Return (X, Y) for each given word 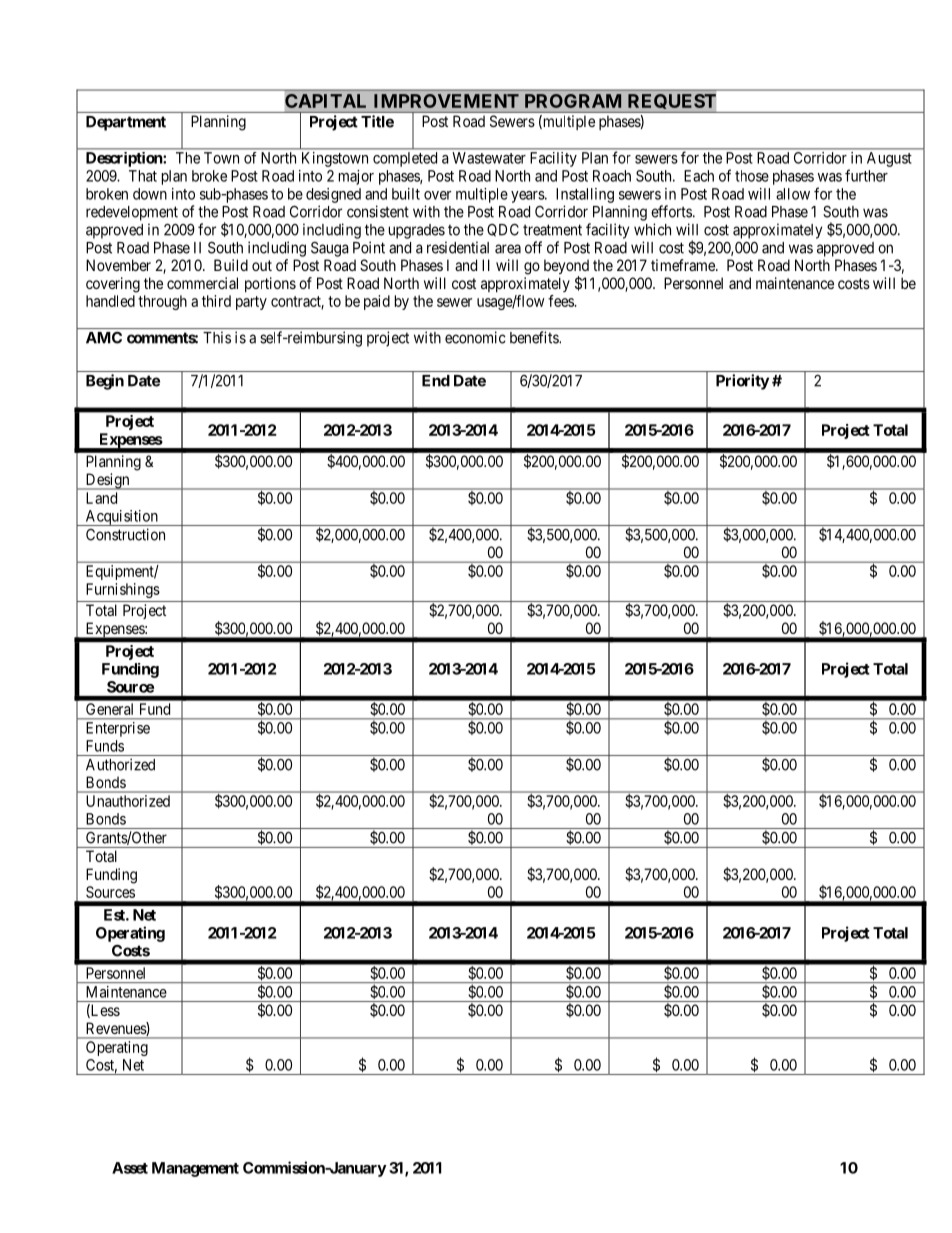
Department (126, 123)
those (752, 176)
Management (195, 1169)
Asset (130, 1168)
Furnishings (123, 590)
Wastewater (489, 158)
